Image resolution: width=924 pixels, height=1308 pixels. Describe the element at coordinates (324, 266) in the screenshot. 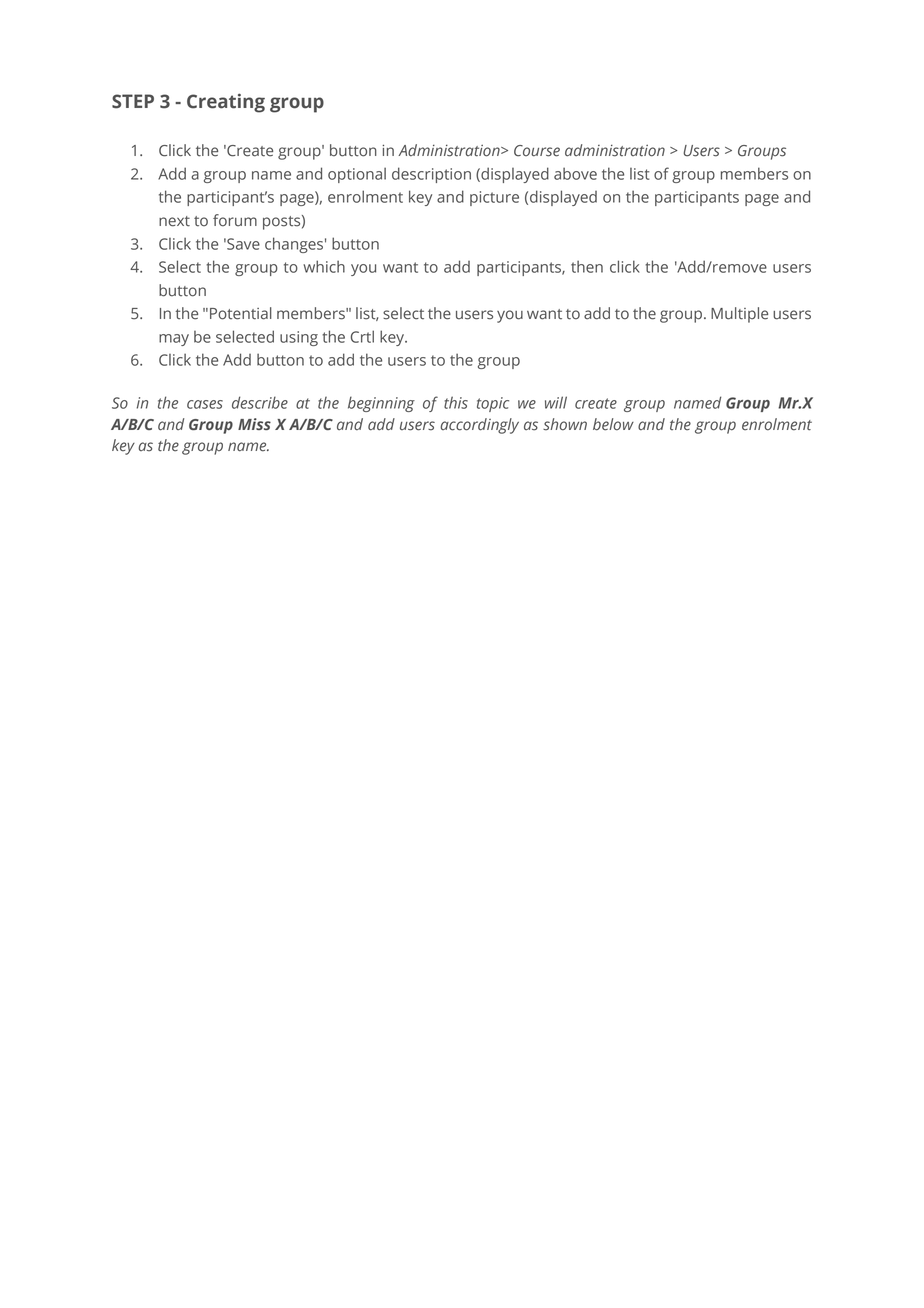

I see `which` at that location.
